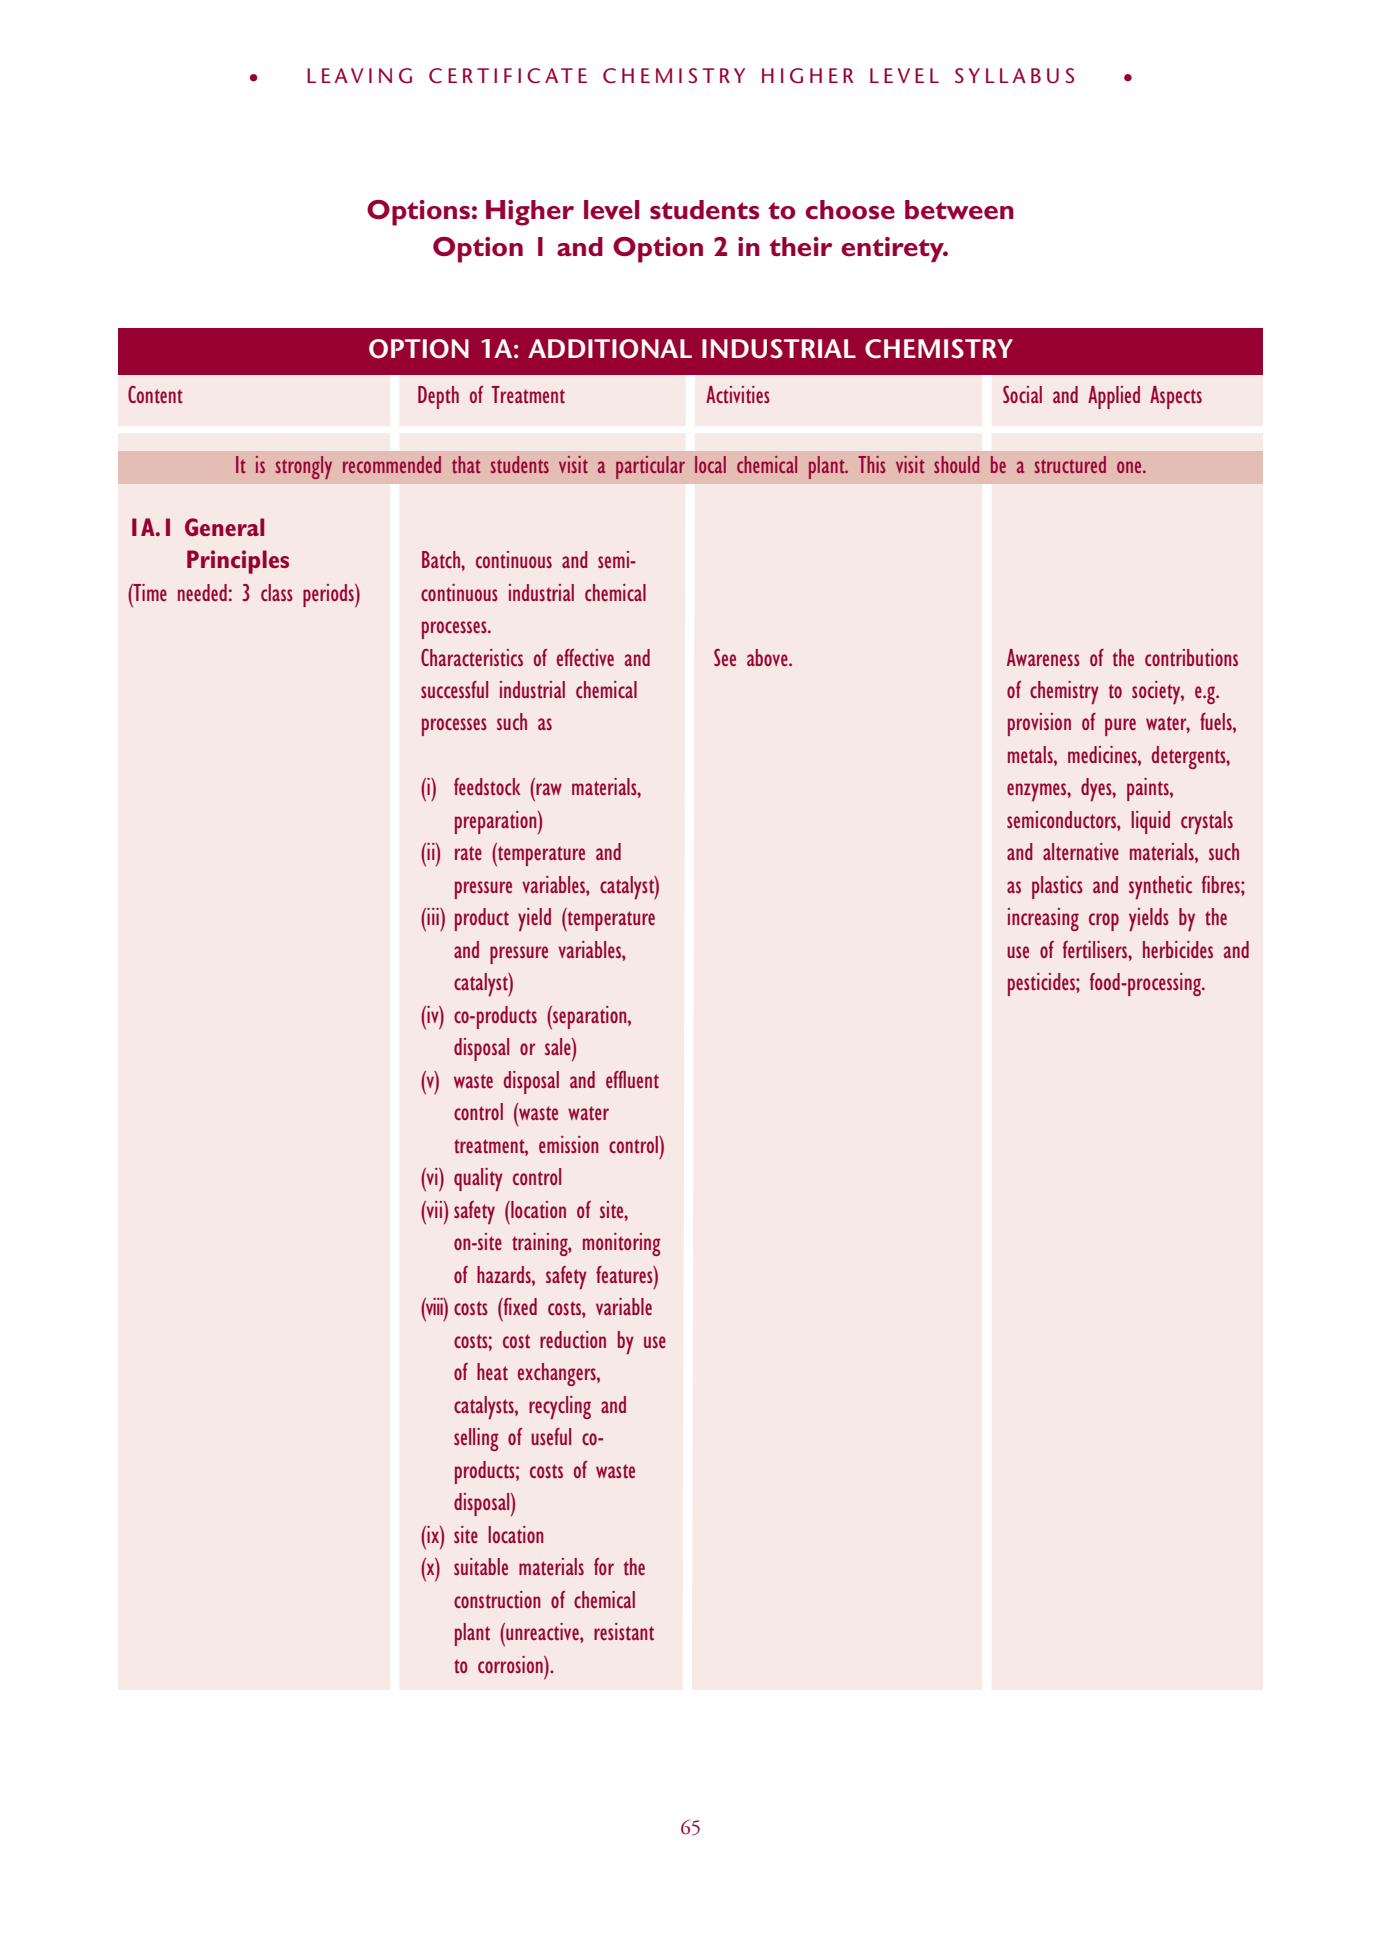  I want to click on resistant, so click(624, 1632).
